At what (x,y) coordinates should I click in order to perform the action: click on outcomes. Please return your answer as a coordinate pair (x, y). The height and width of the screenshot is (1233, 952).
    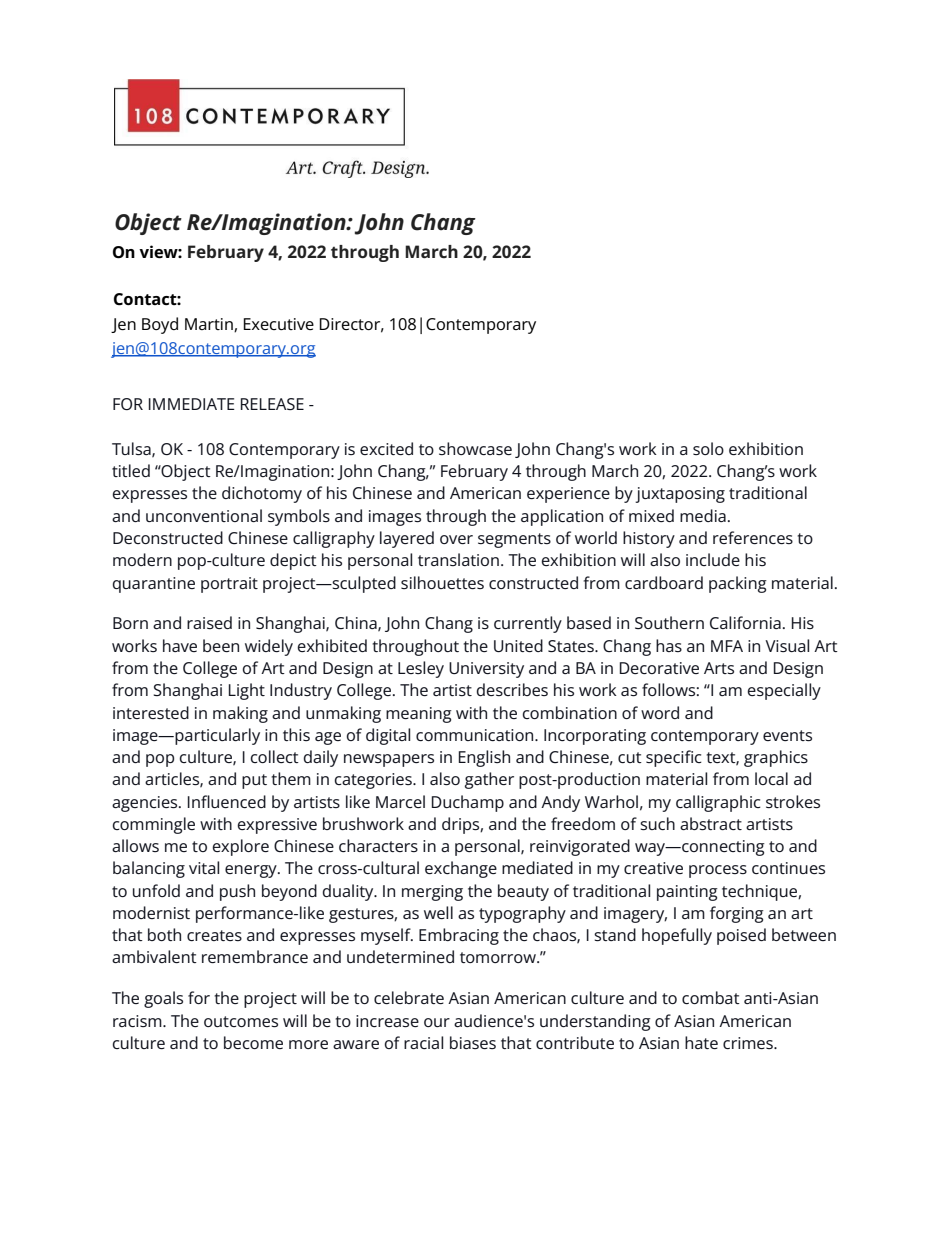
    Looking at the image, I should click on (241, 1021).
